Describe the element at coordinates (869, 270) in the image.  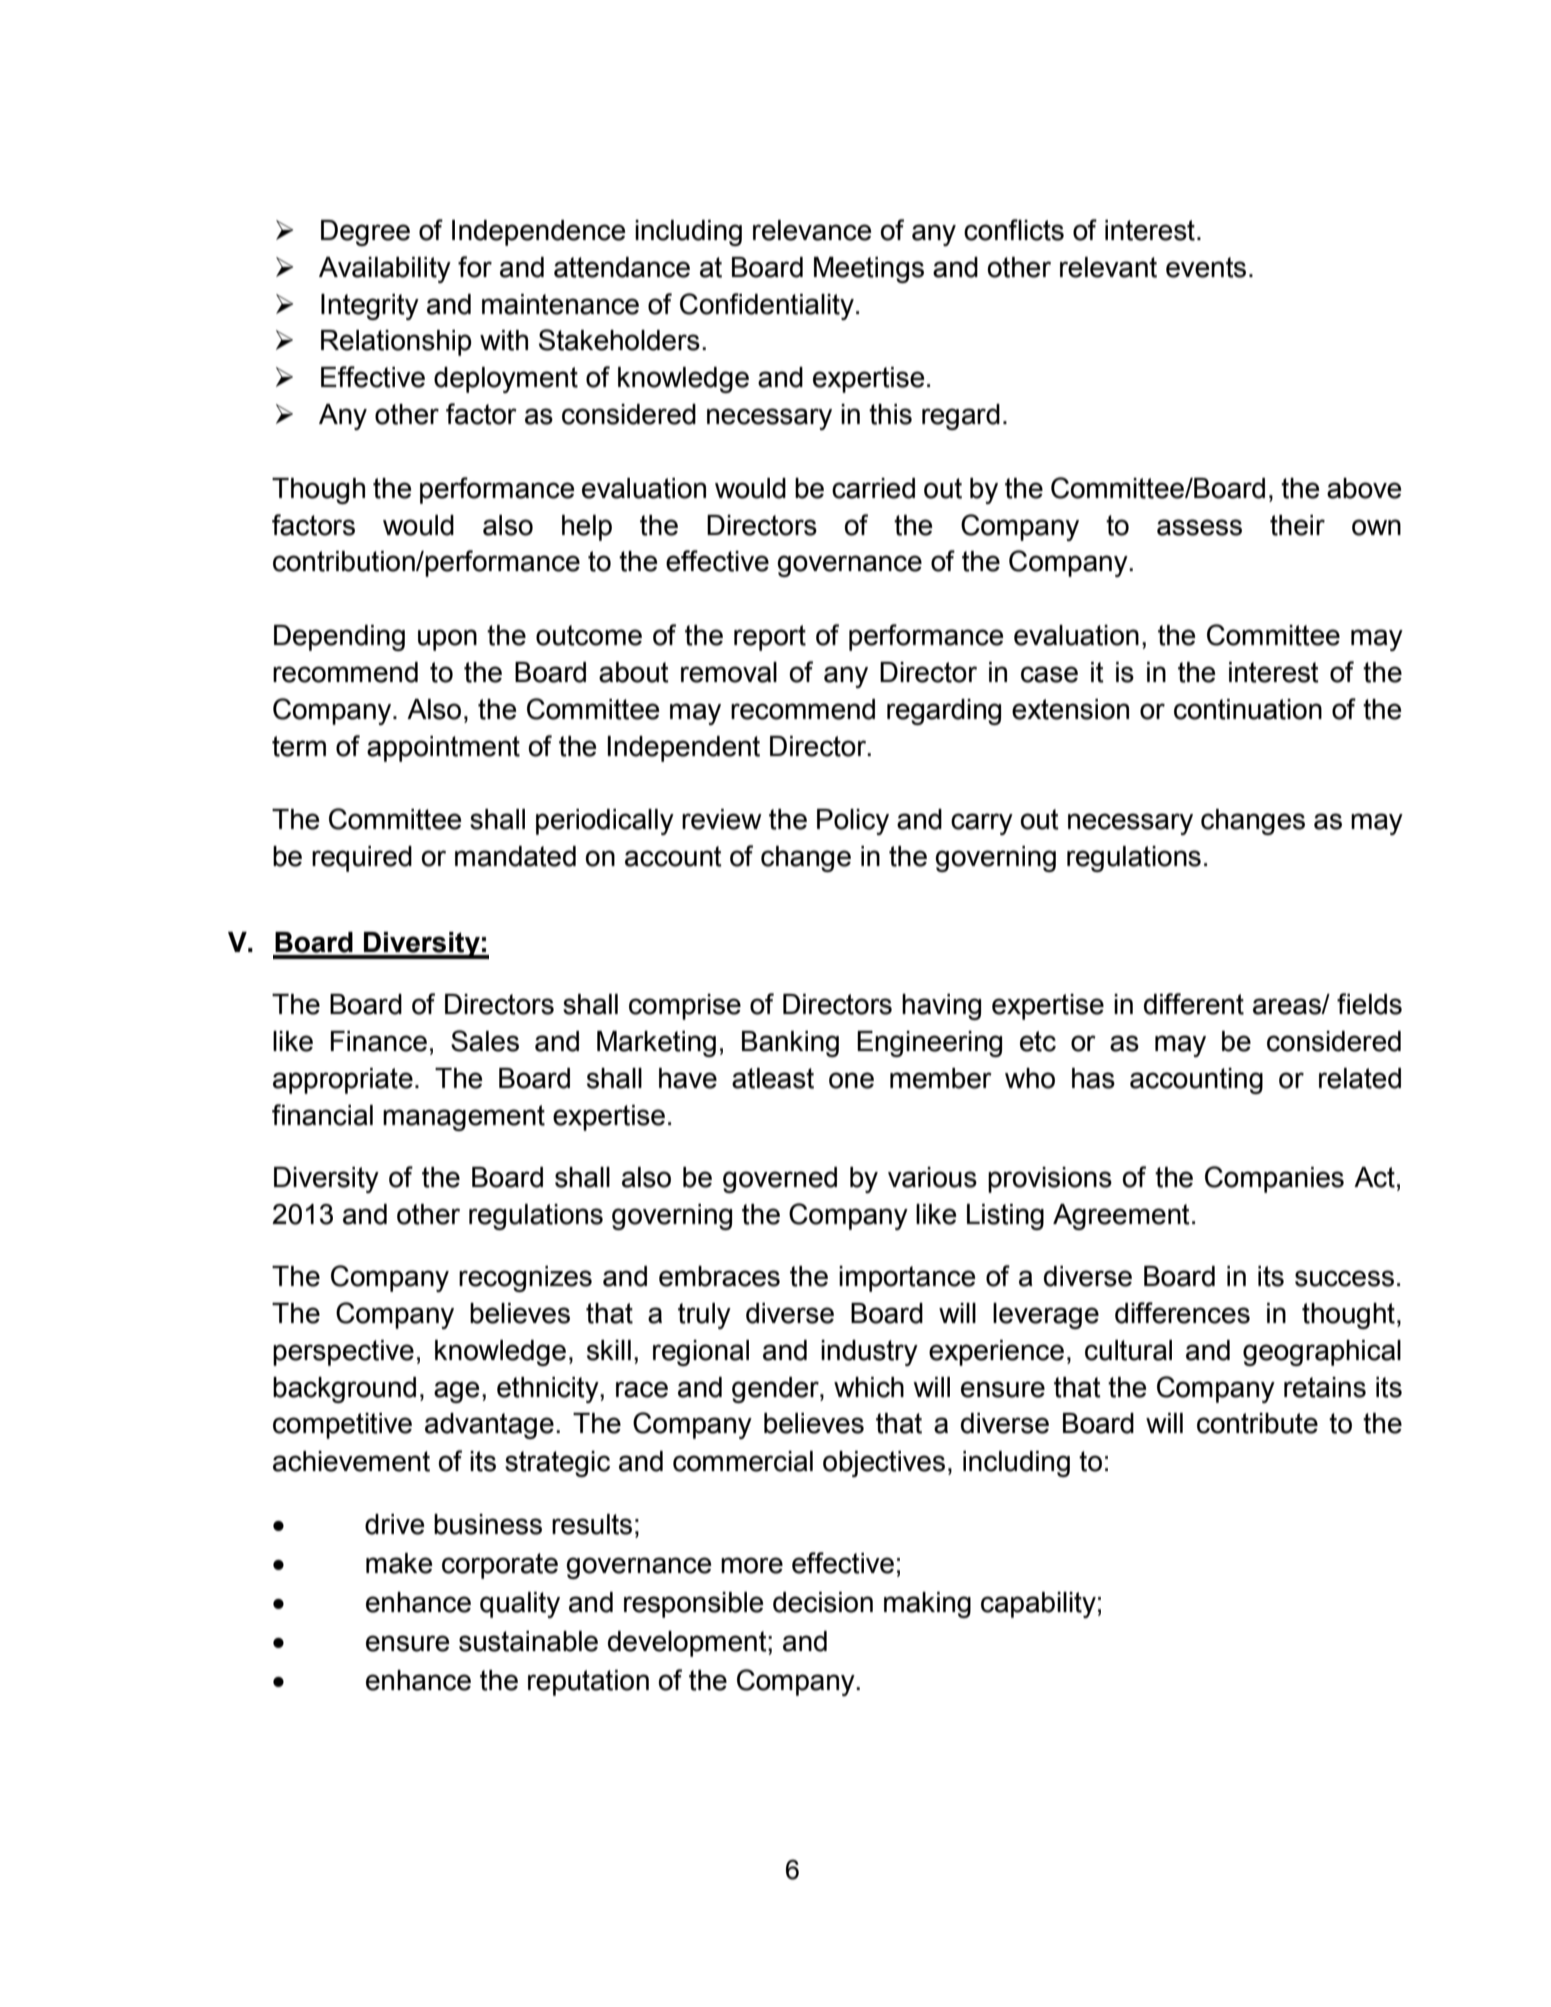
I see `Meetings` at that location.
